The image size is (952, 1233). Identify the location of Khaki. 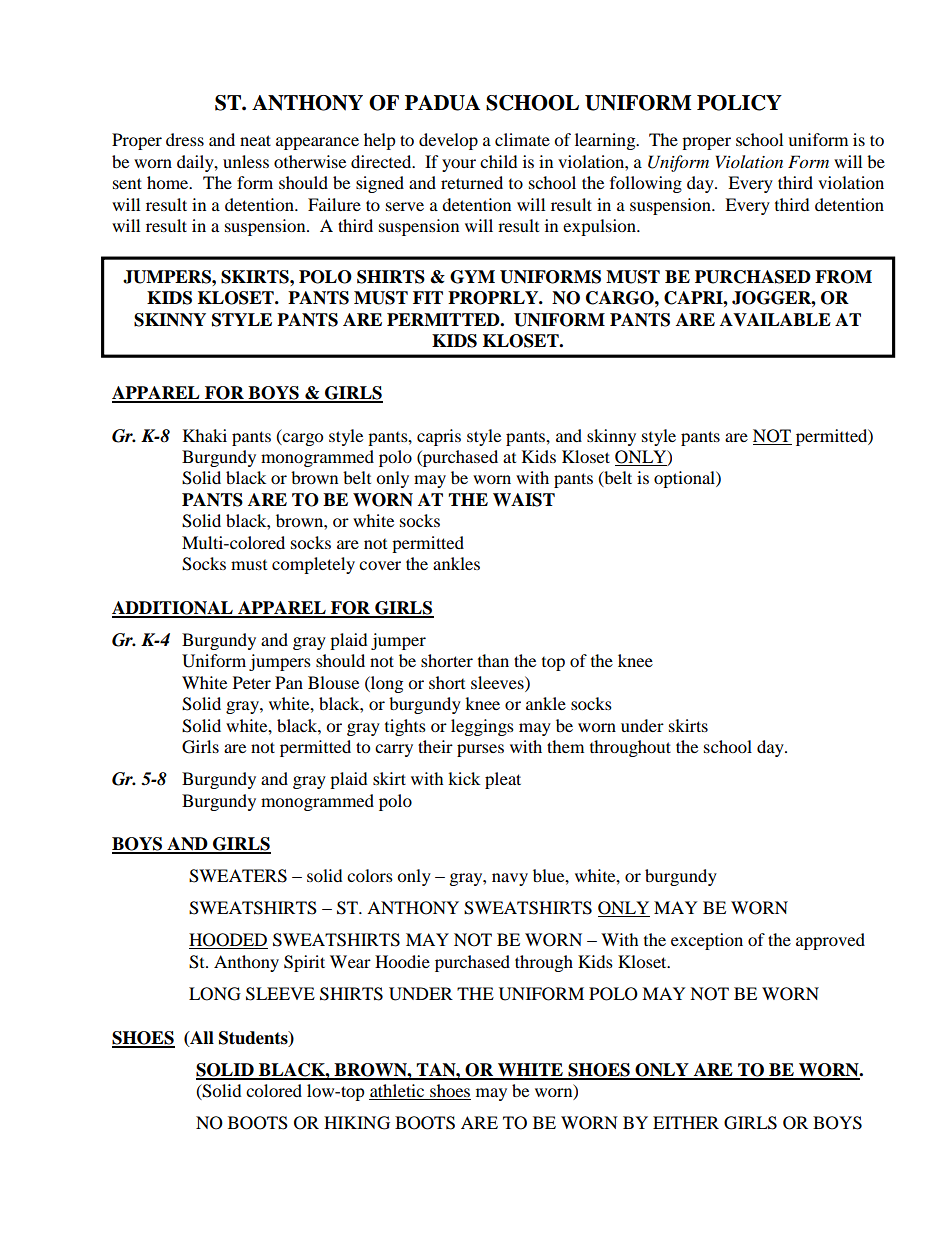
(205, 435).
